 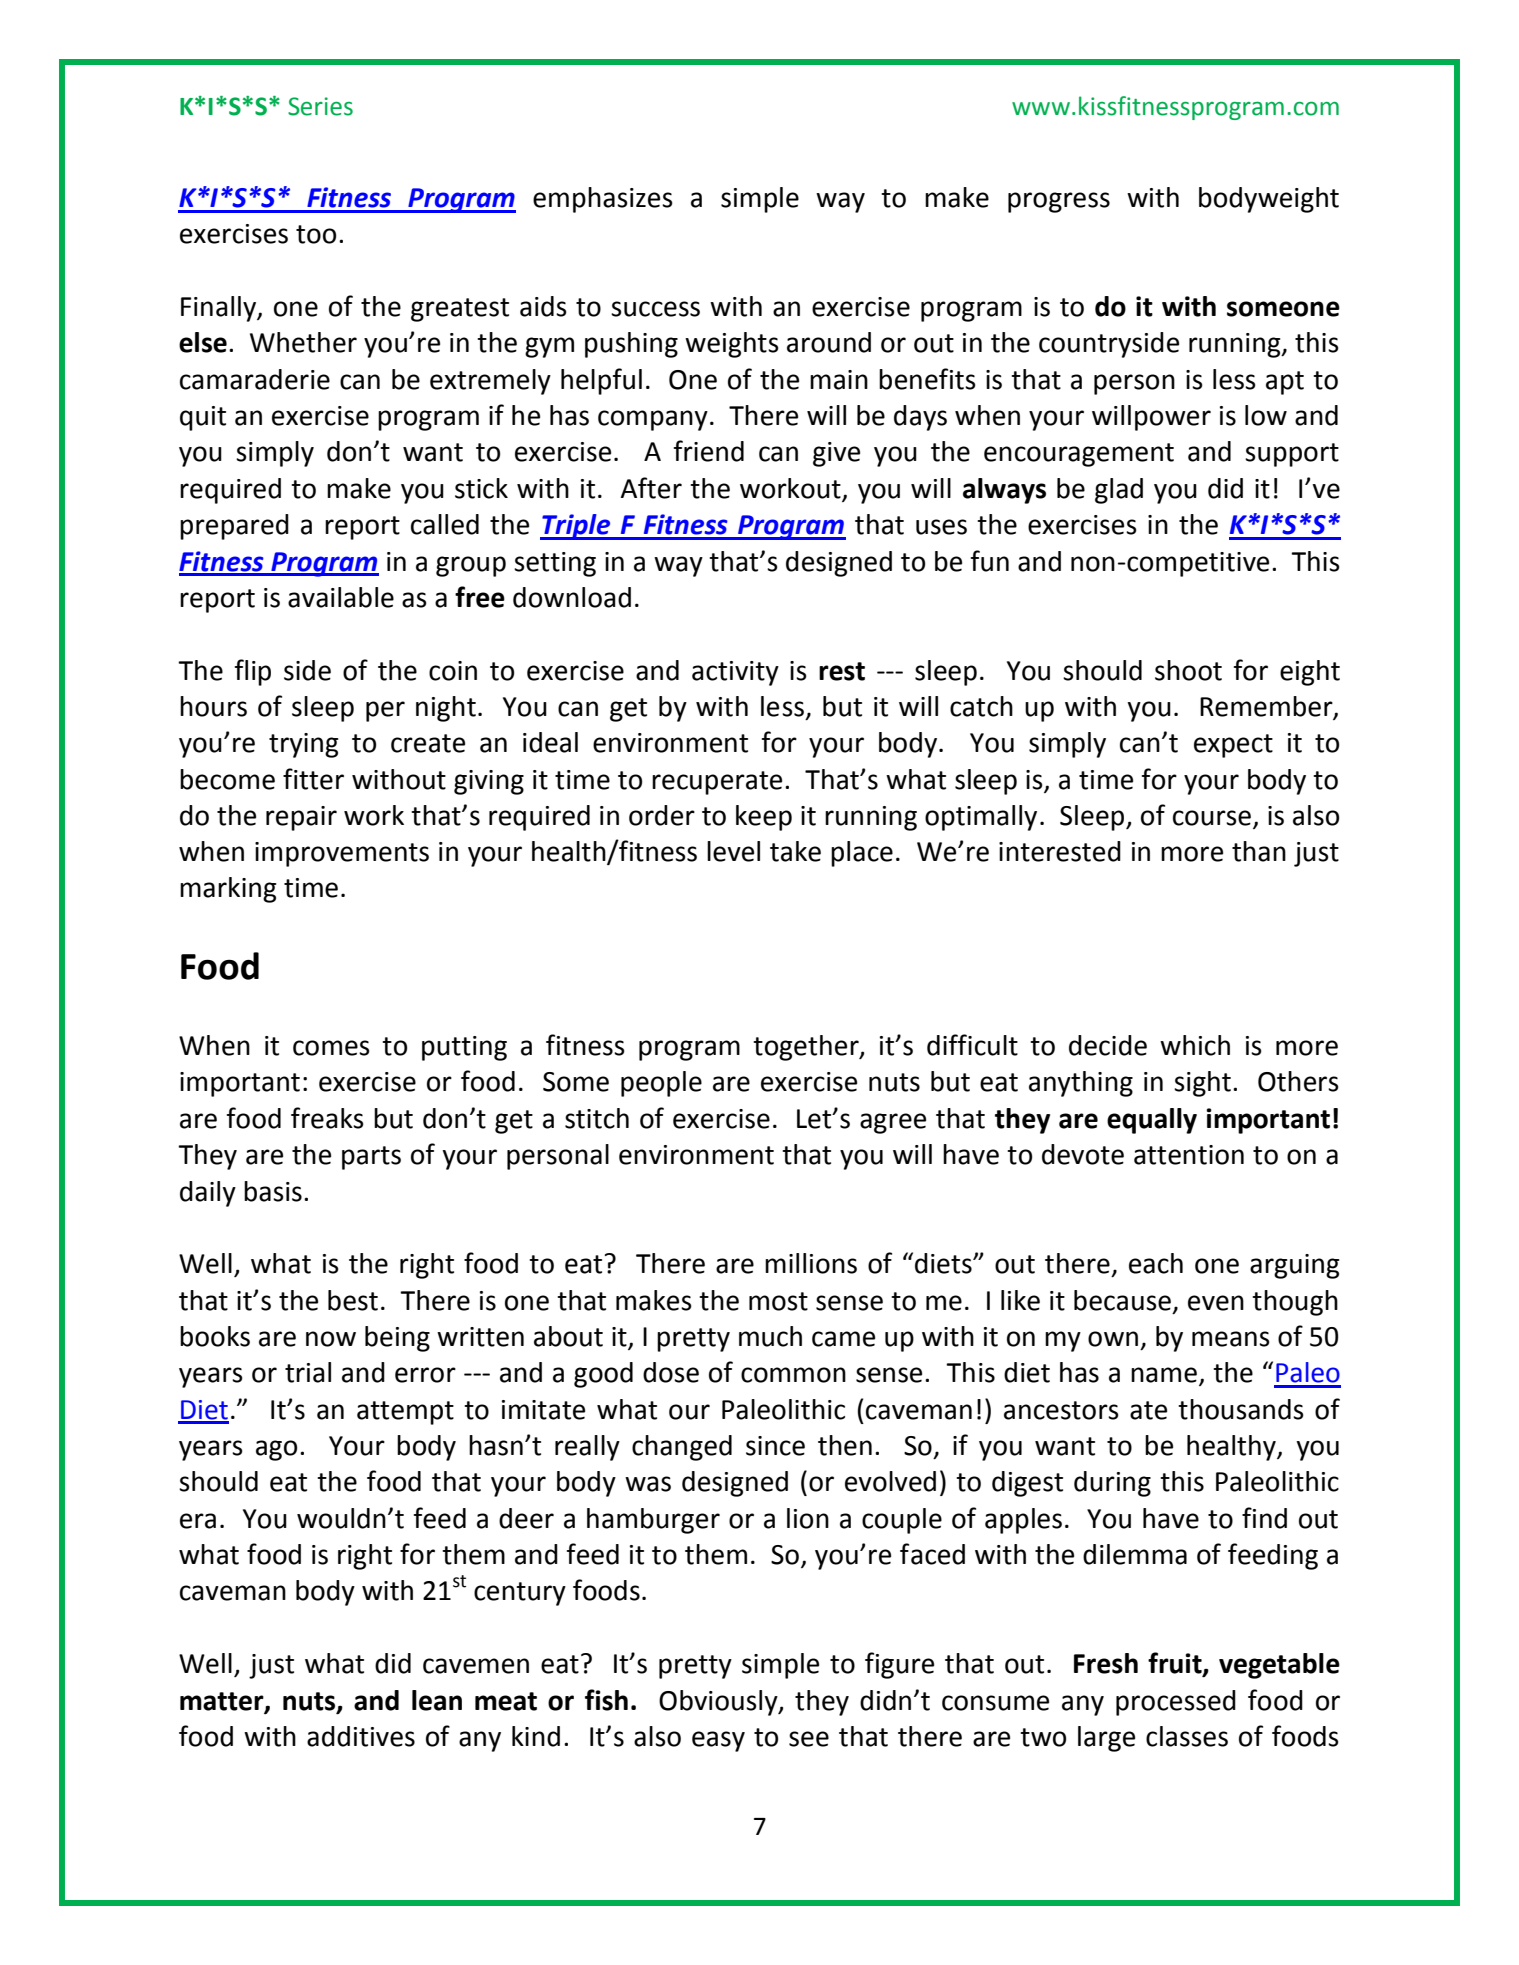 What do you see at coordinates (341, 597) in the page?
I see `available` at bounding box center [341, 597].
